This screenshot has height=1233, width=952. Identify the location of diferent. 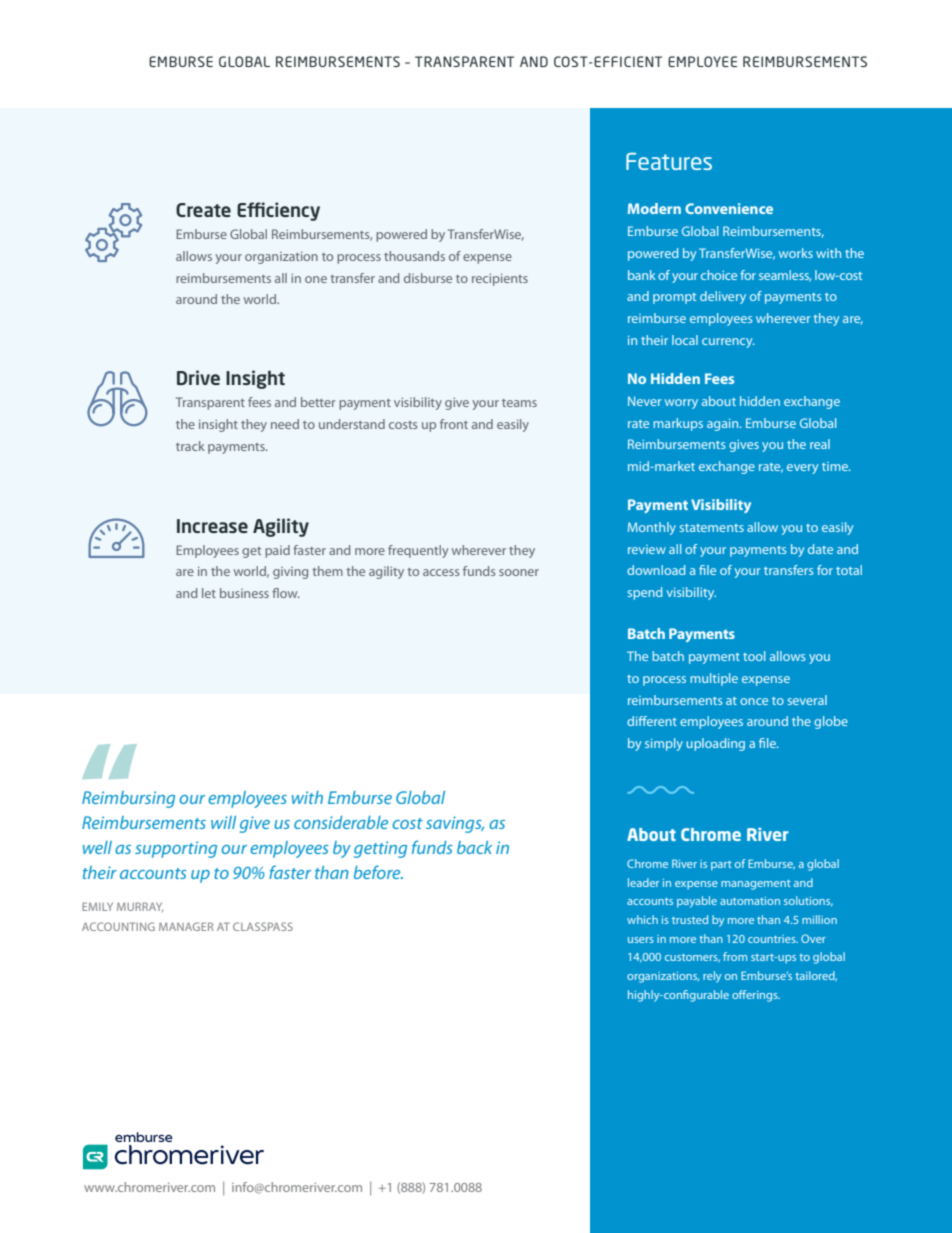
(652, 721).
